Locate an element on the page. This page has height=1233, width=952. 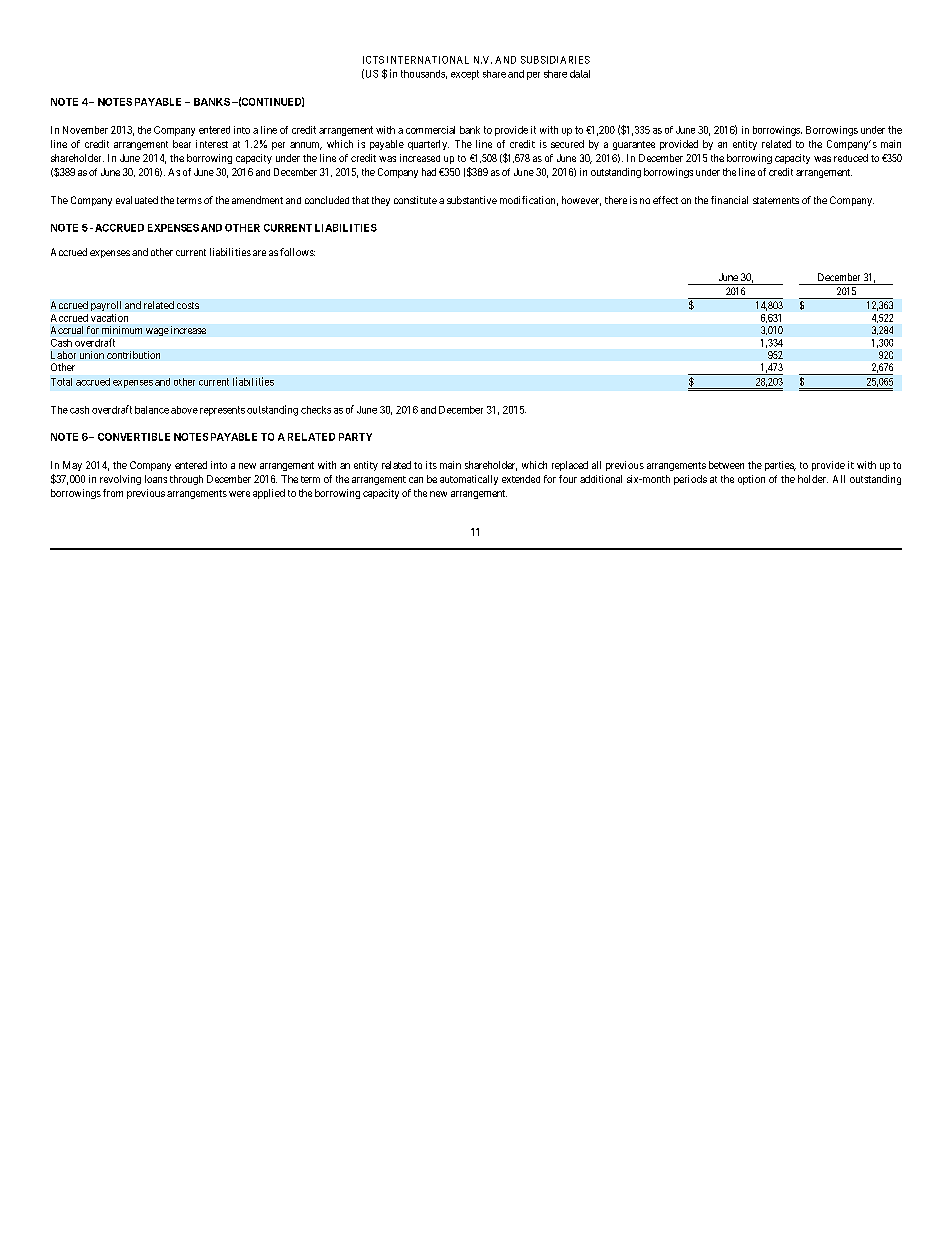
costs is located at coordinates (188, 305).
